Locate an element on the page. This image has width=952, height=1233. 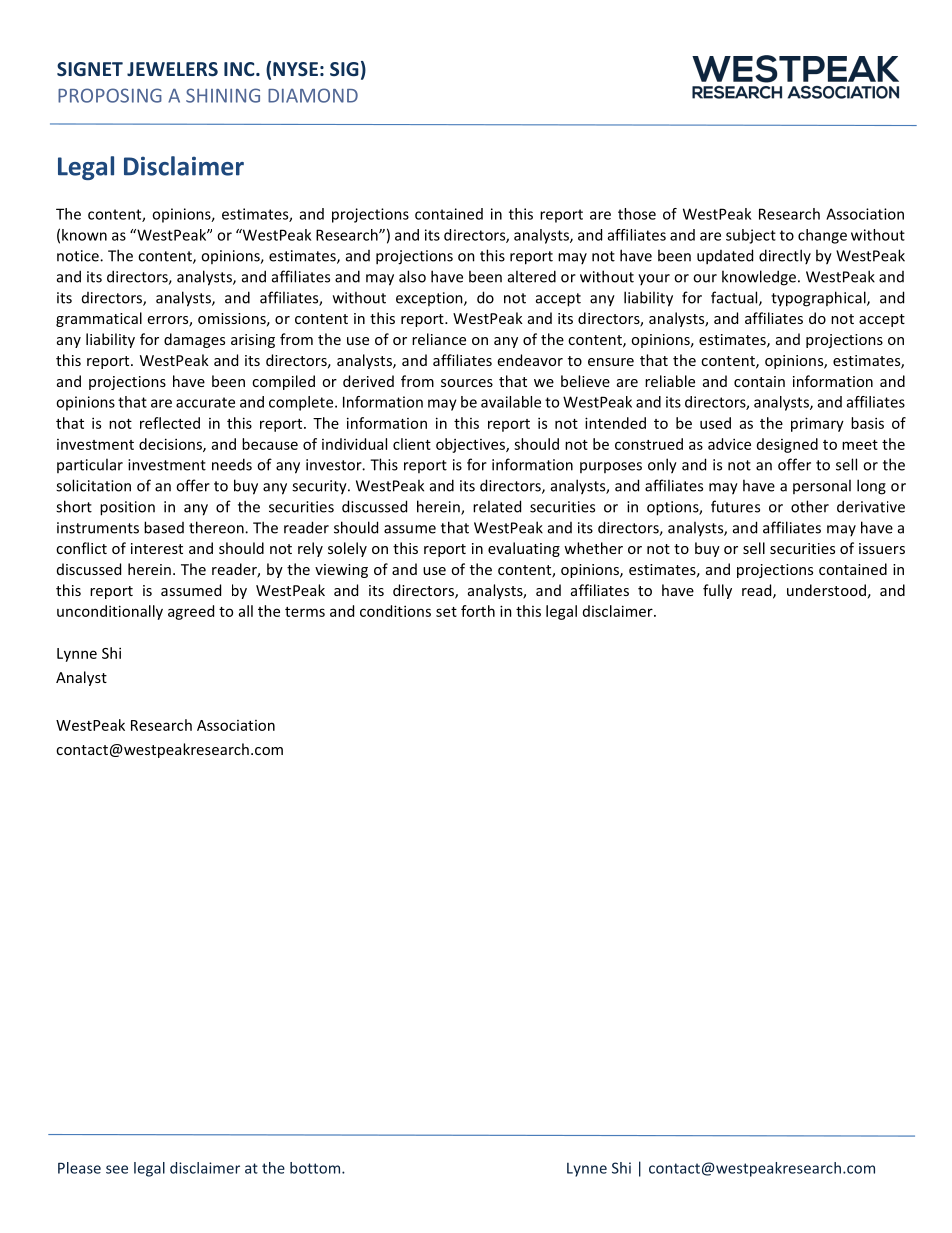
see is located at coordinates (117, 1169).
